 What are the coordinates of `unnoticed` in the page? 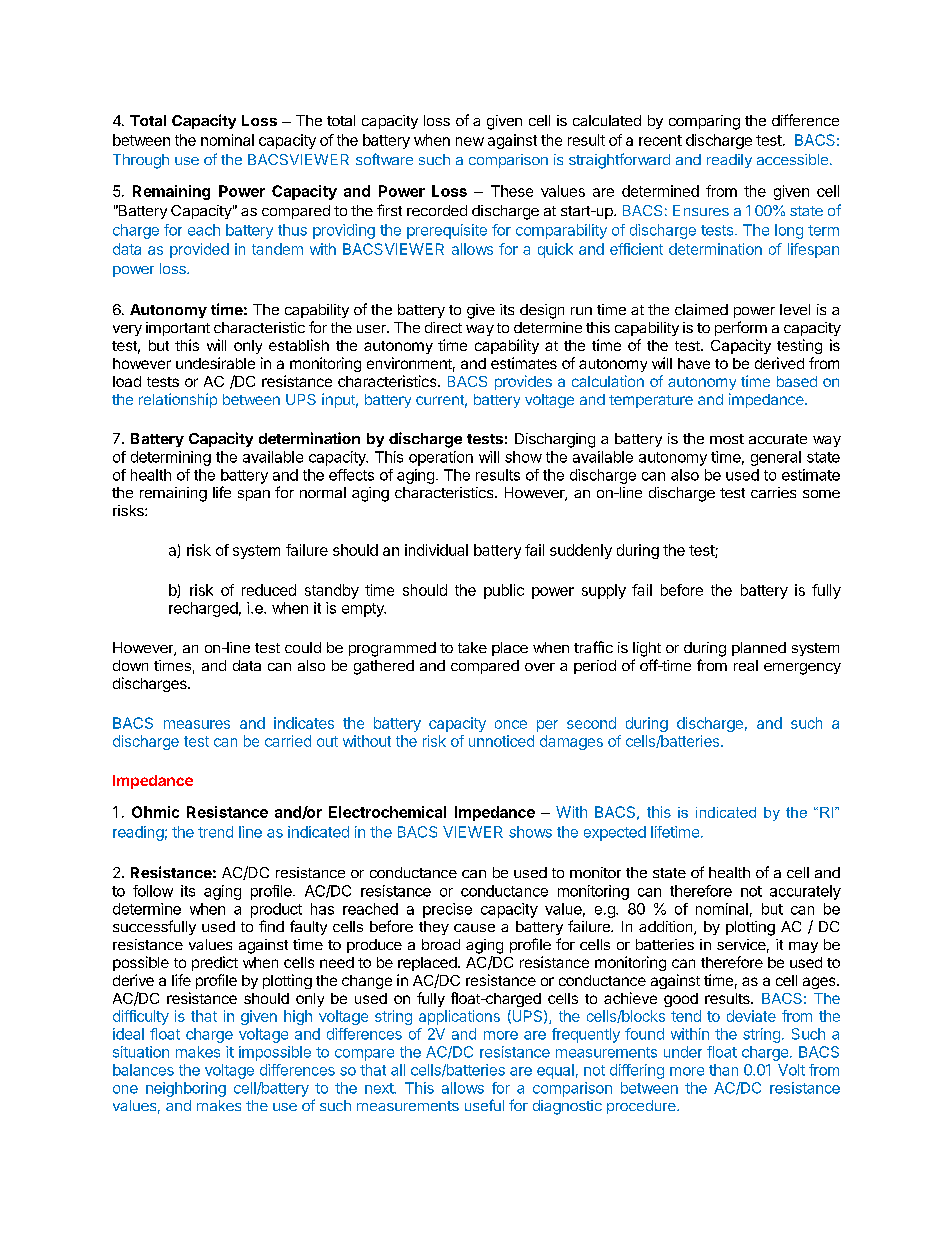 It's located at (501, 741).
